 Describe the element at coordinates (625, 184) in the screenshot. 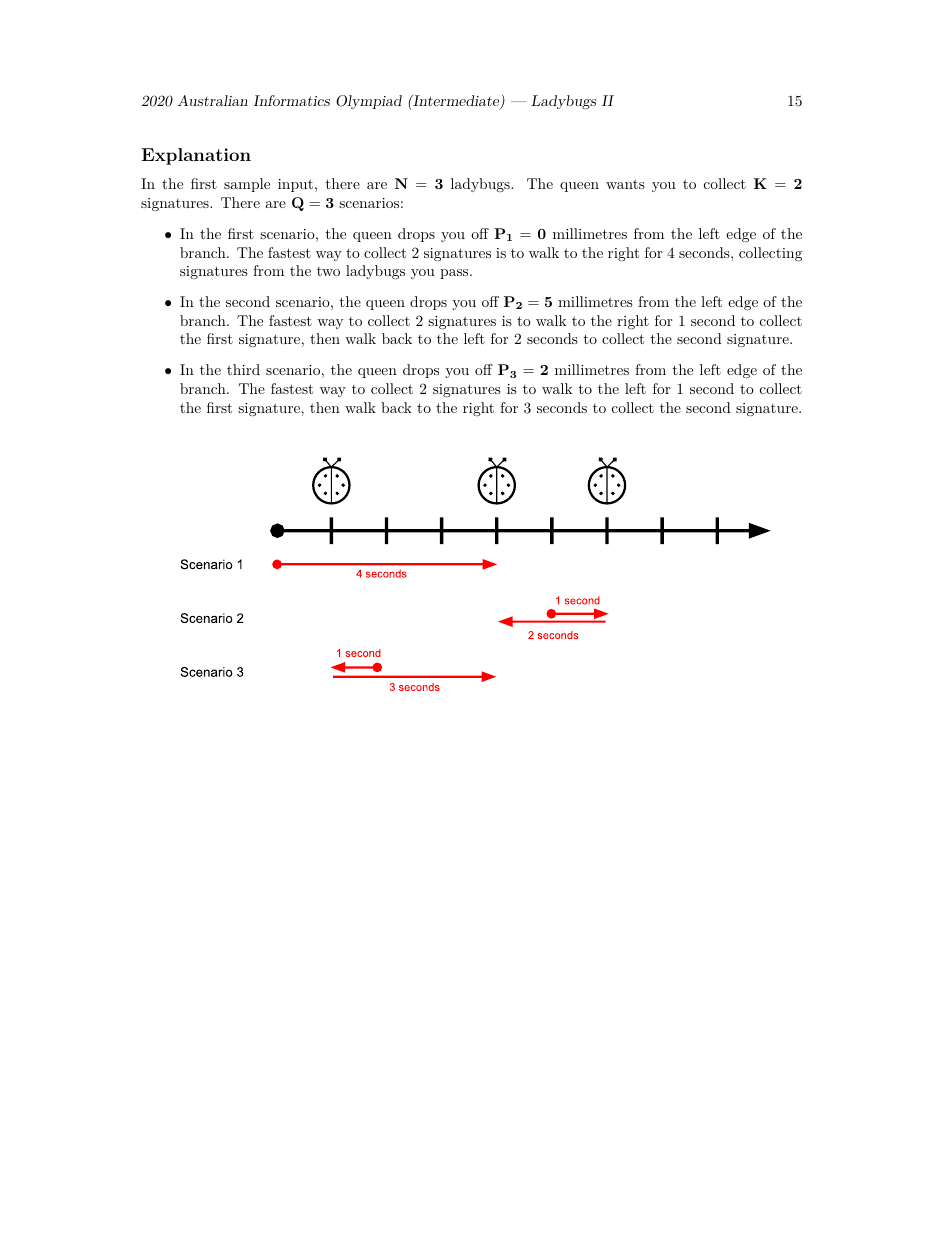

I see `wants` at that location.
